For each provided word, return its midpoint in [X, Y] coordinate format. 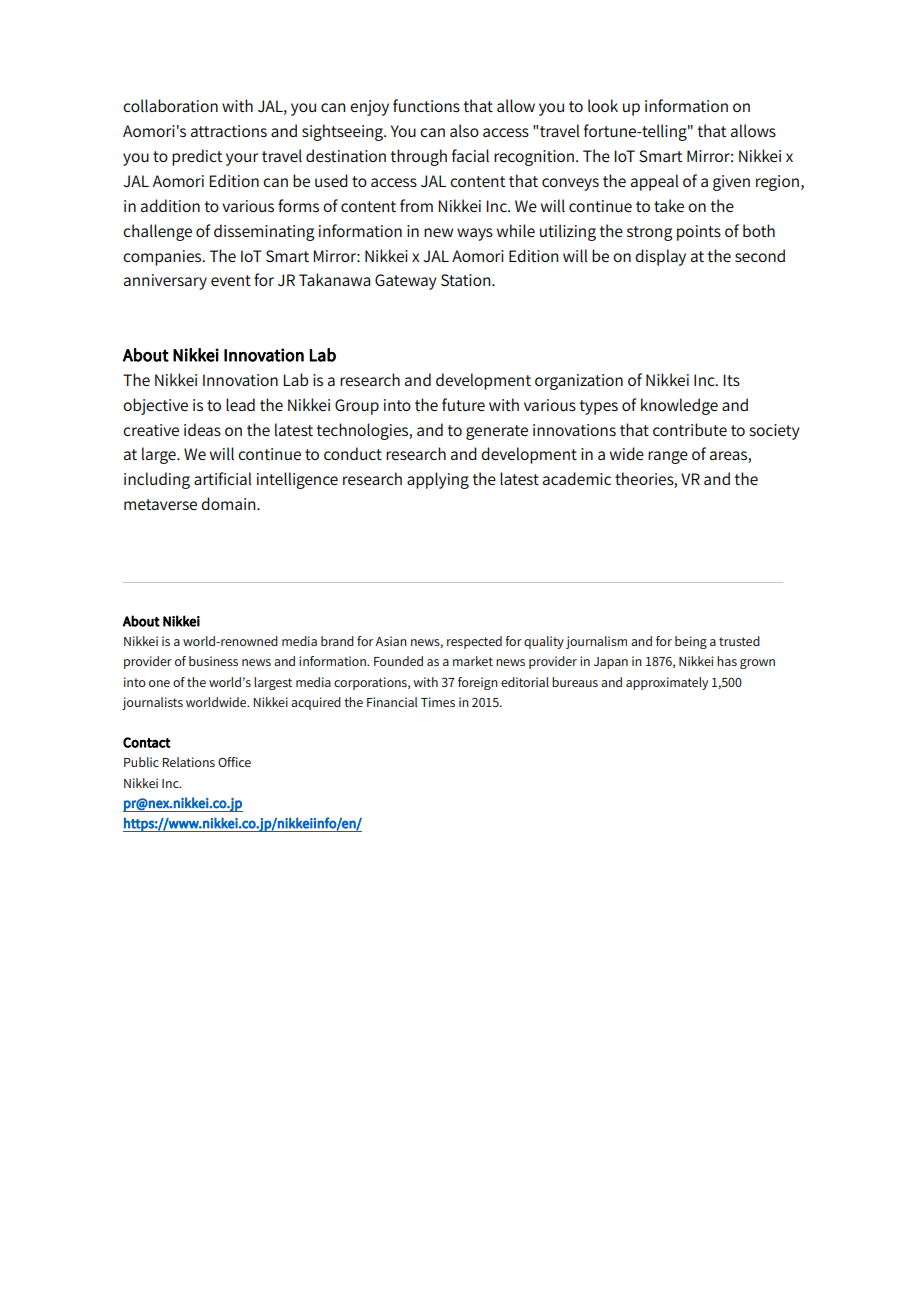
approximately [667, 683]
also [464, 130]
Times [438, 702]
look [603, 105]
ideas [202, 429]
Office [234, 762]
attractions [229, 131]
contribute [690, 430]
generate [497, 432]
